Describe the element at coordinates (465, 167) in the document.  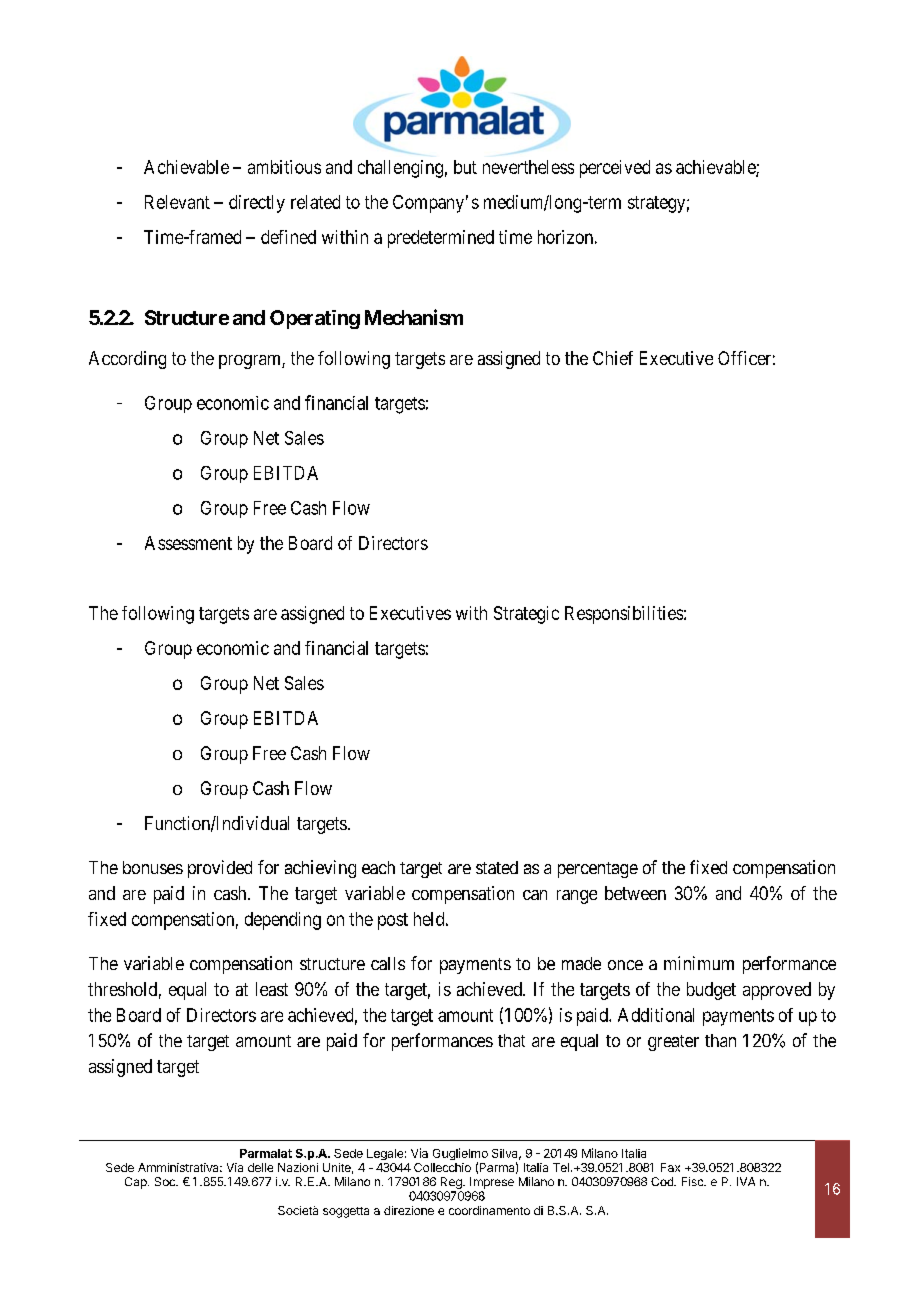
I see `but` at that location.
